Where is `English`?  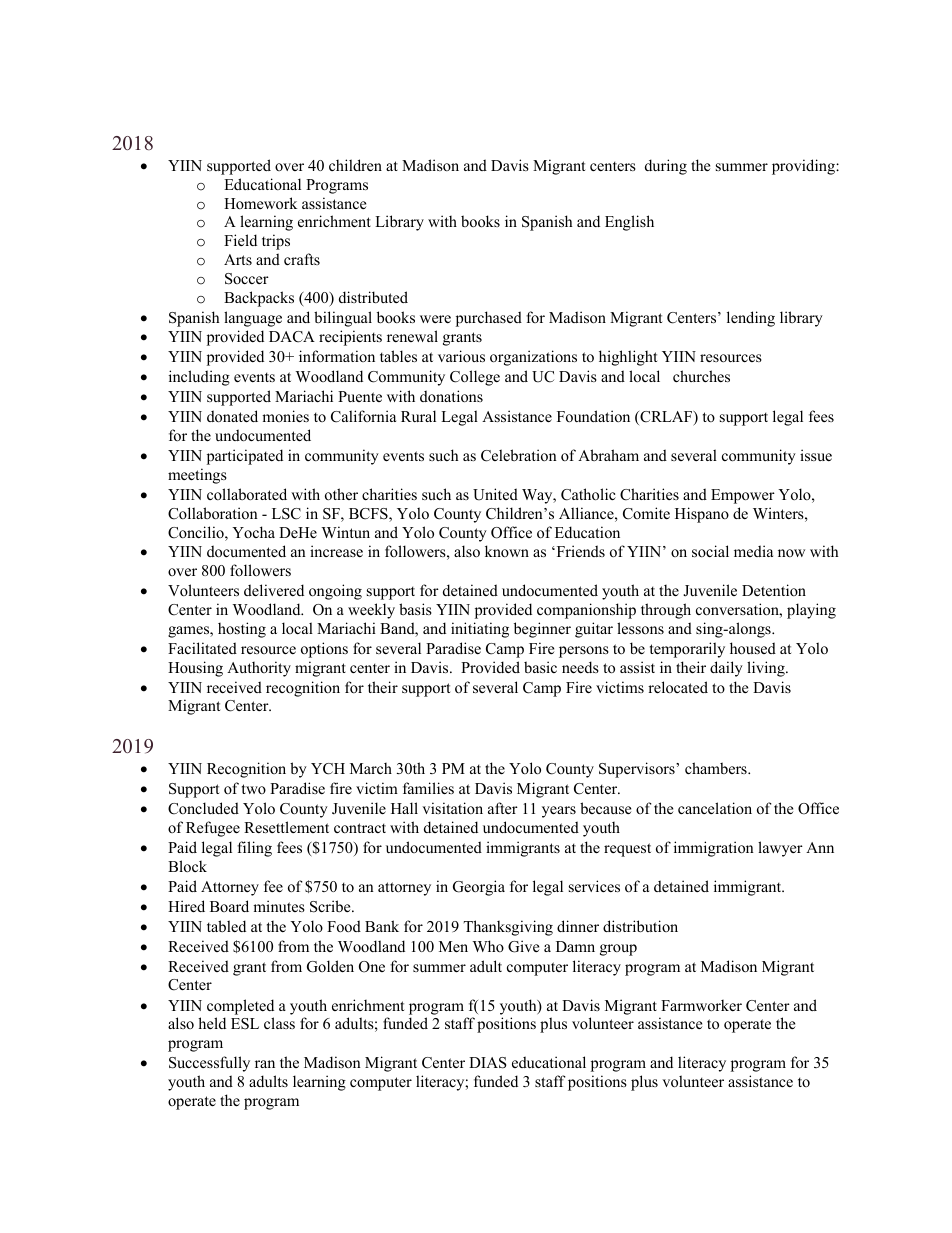 English is located at coordinates (629, 223).
